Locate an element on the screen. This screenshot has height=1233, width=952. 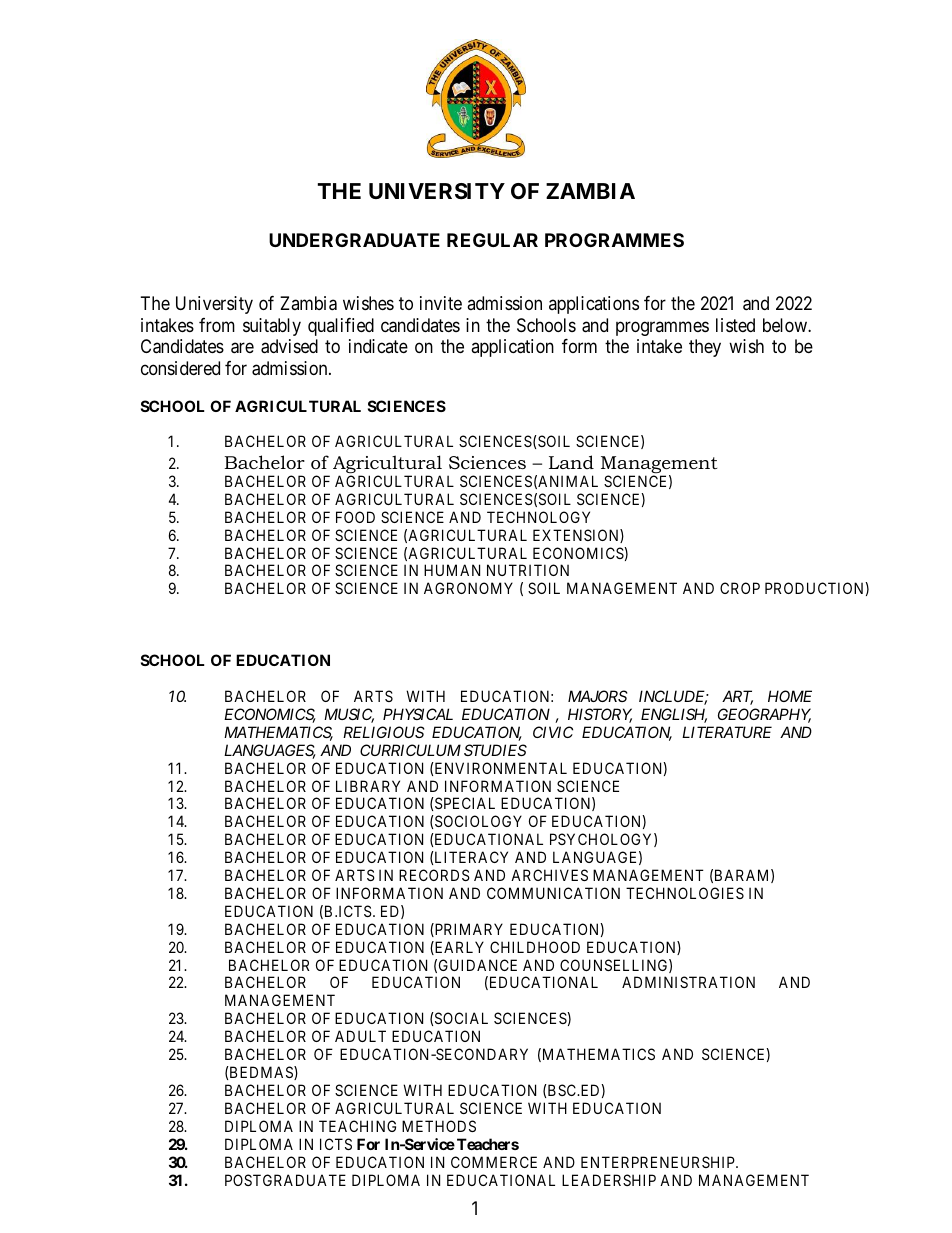
listed is located at coordinates (735, 325).
